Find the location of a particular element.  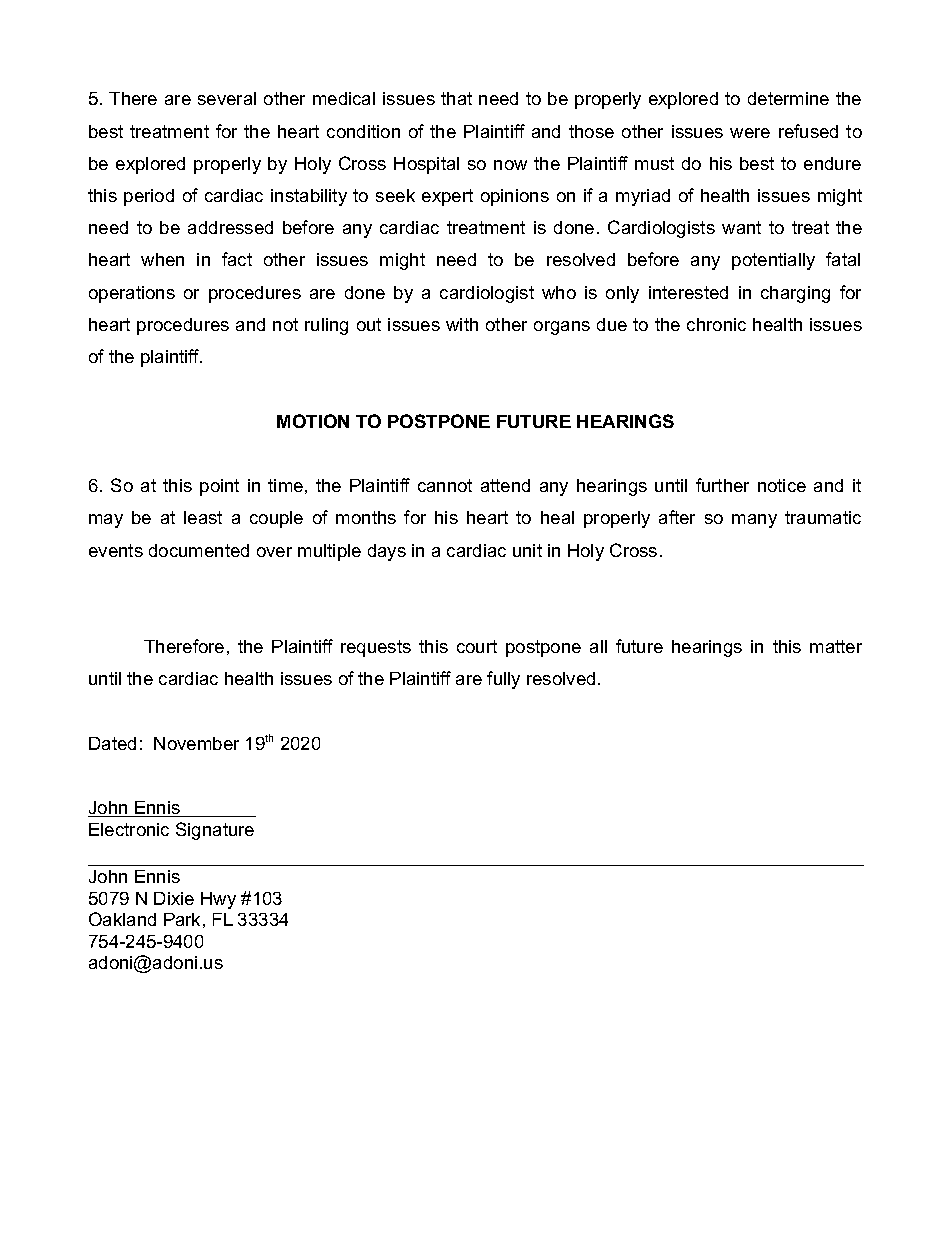

matter is located at coordinates (836, 646).
